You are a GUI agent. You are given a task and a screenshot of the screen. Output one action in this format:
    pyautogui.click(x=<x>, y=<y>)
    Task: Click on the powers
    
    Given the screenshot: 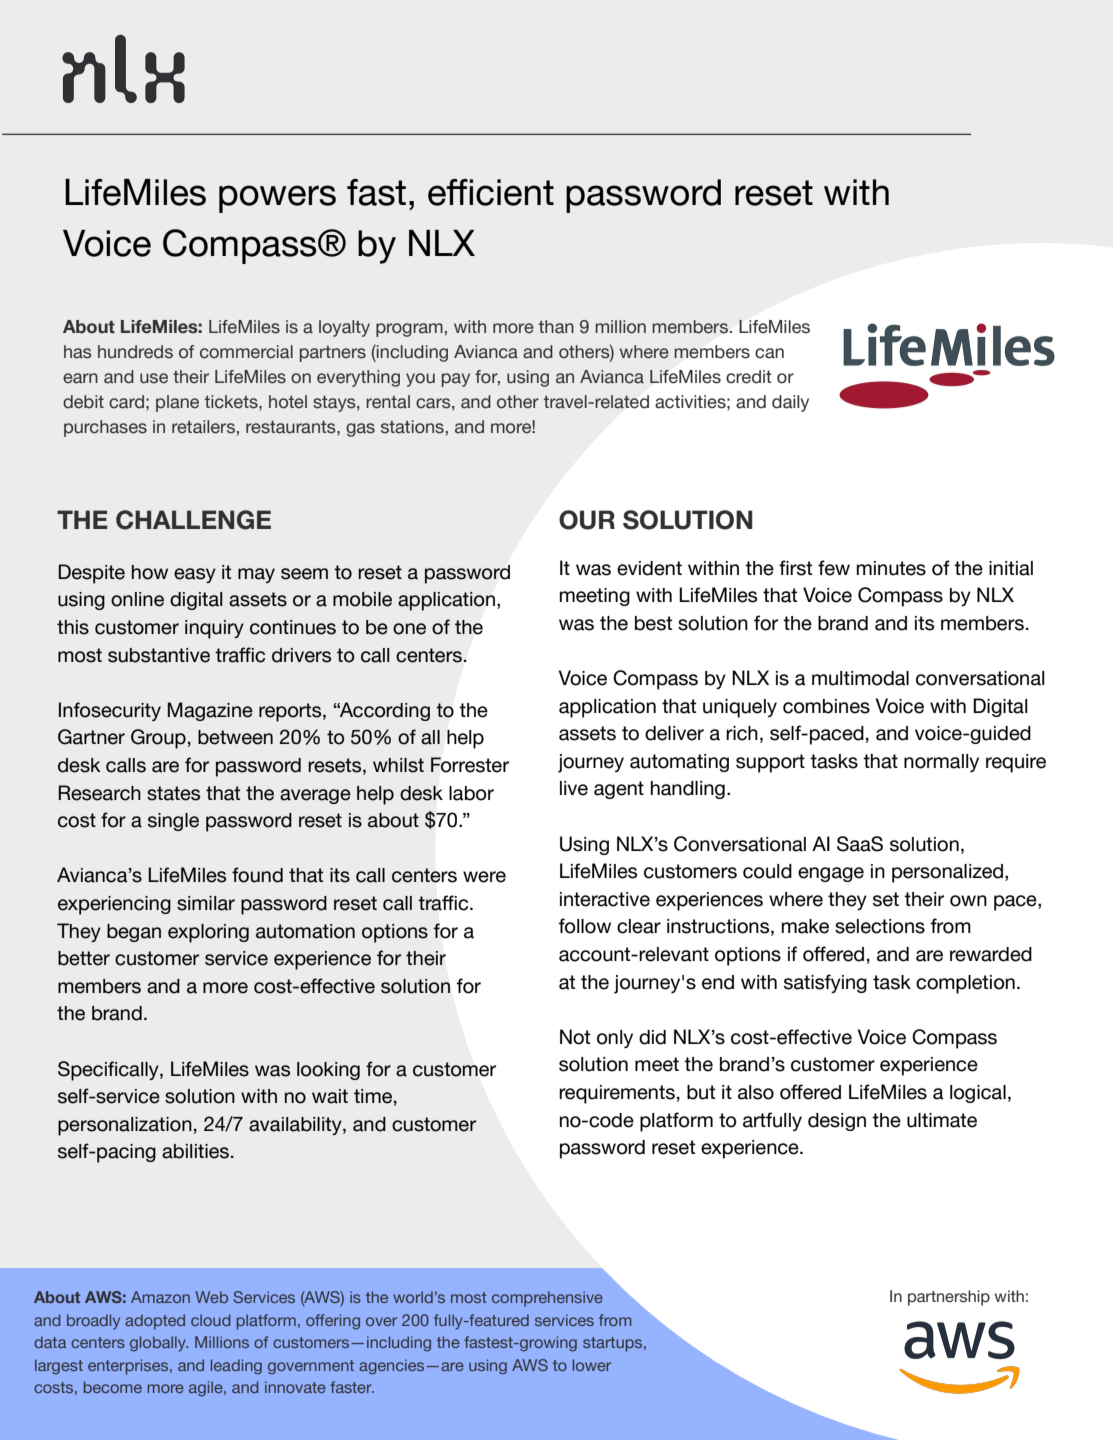 What is the action you would take?
    pyautogui.click(x=277, y=199)
